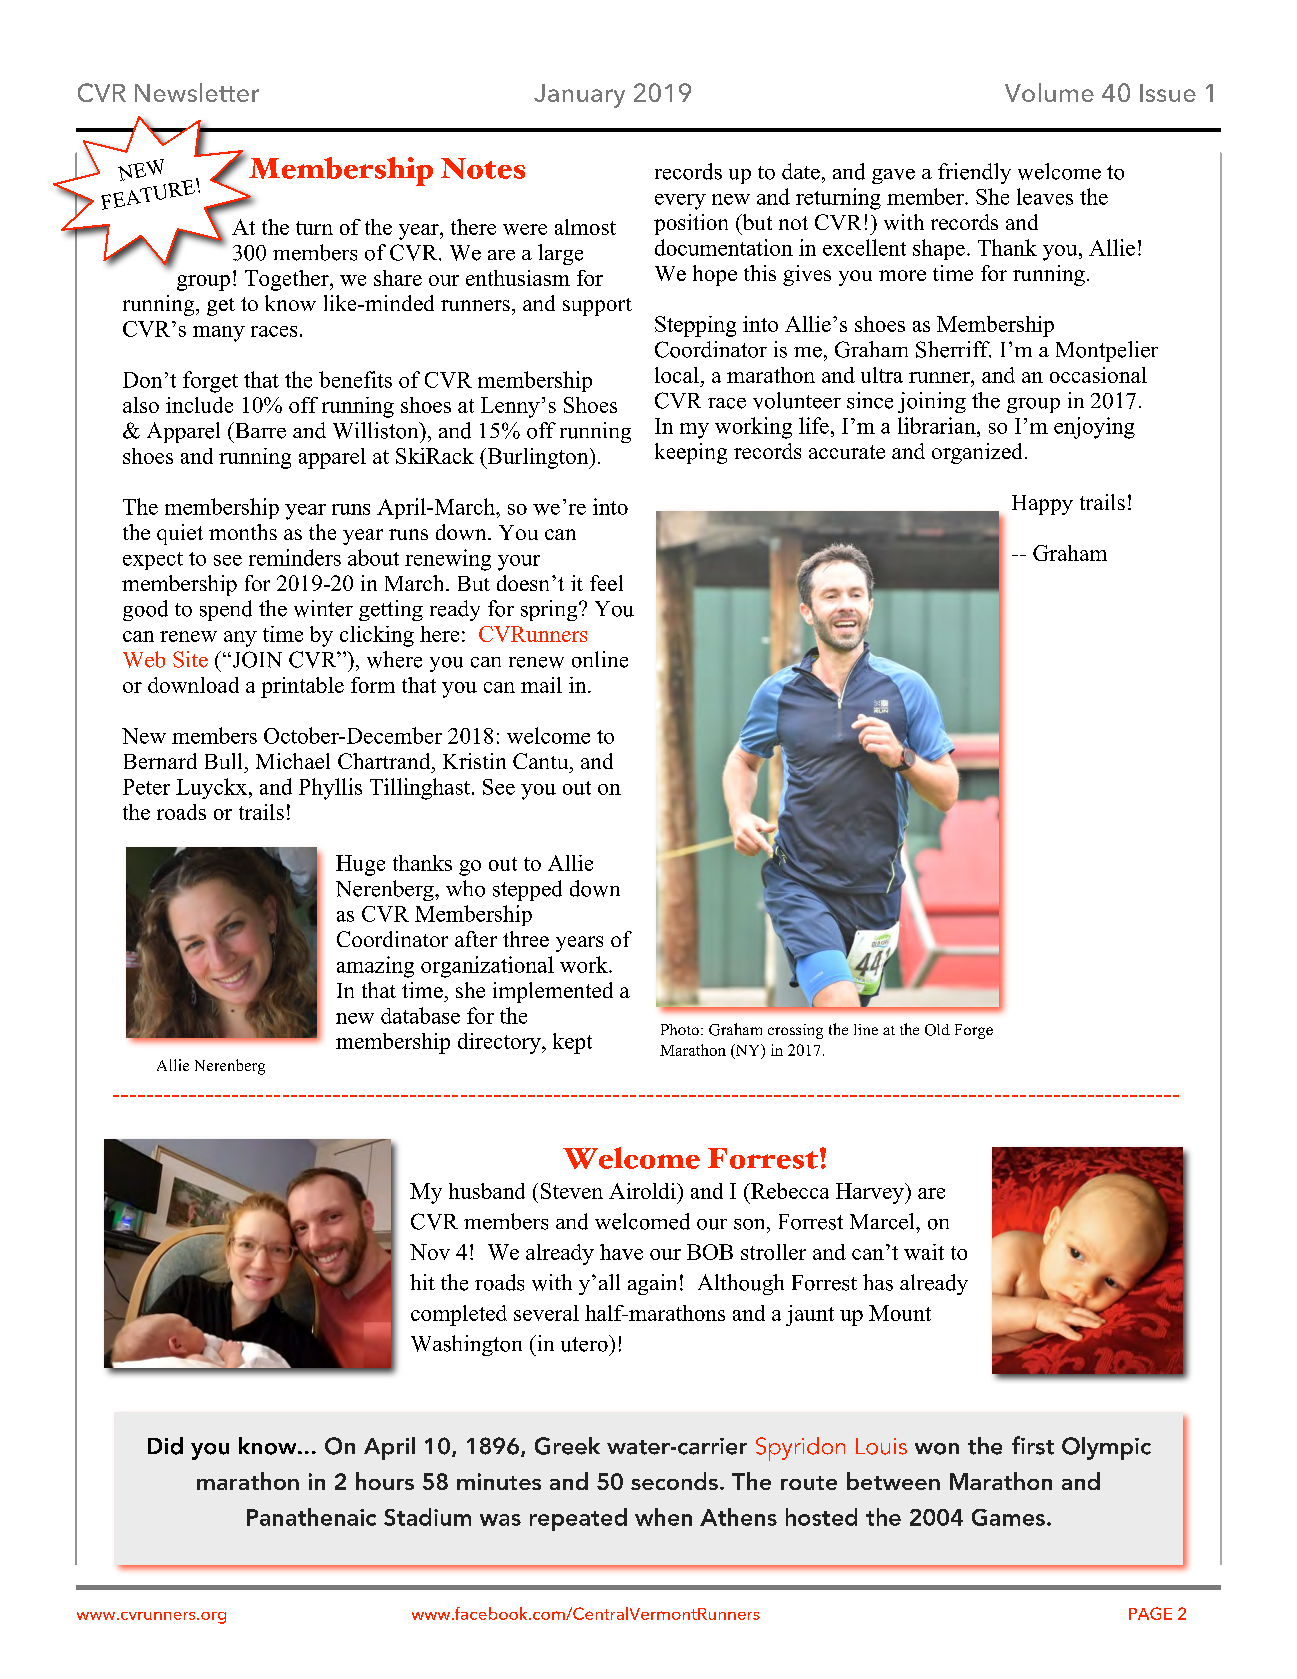 The image size is (1297, 1679). I want to click on crossing, so click(795, 1031).
